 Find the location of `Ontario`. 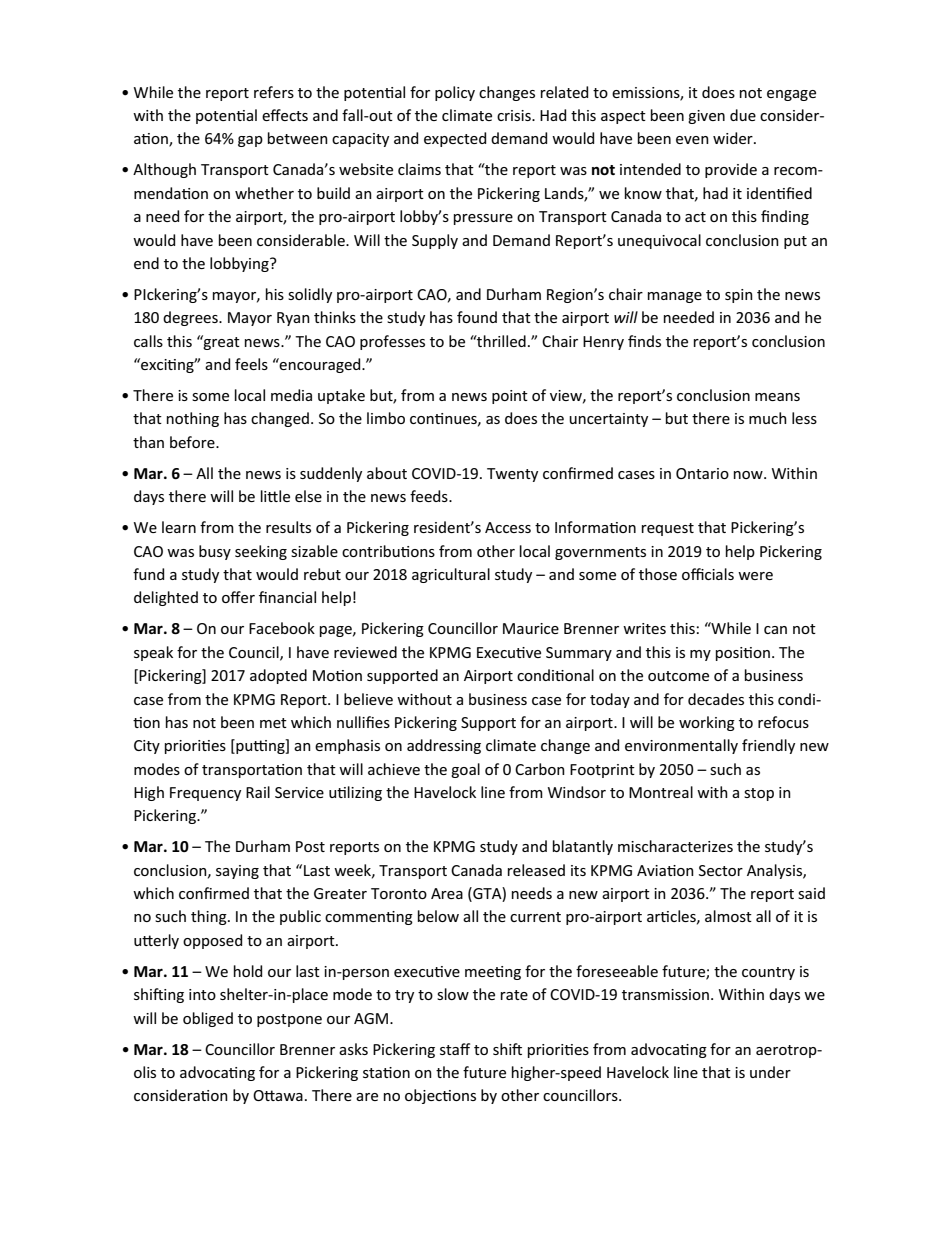

Ontario is located at coordinates (702, 473).
